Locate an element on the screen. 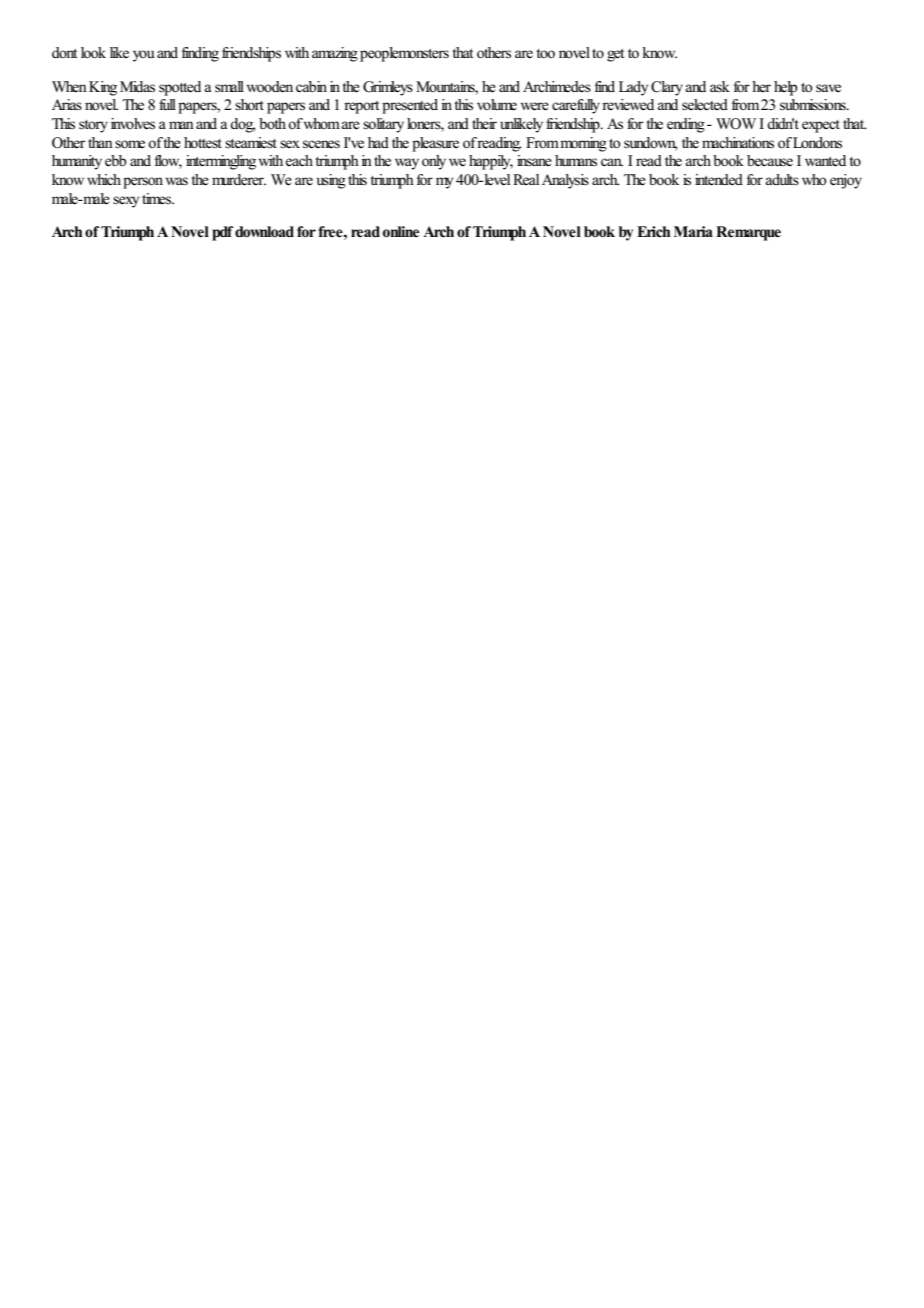 The image size is (924, 1308). some is located at coordinates (130, 144).
